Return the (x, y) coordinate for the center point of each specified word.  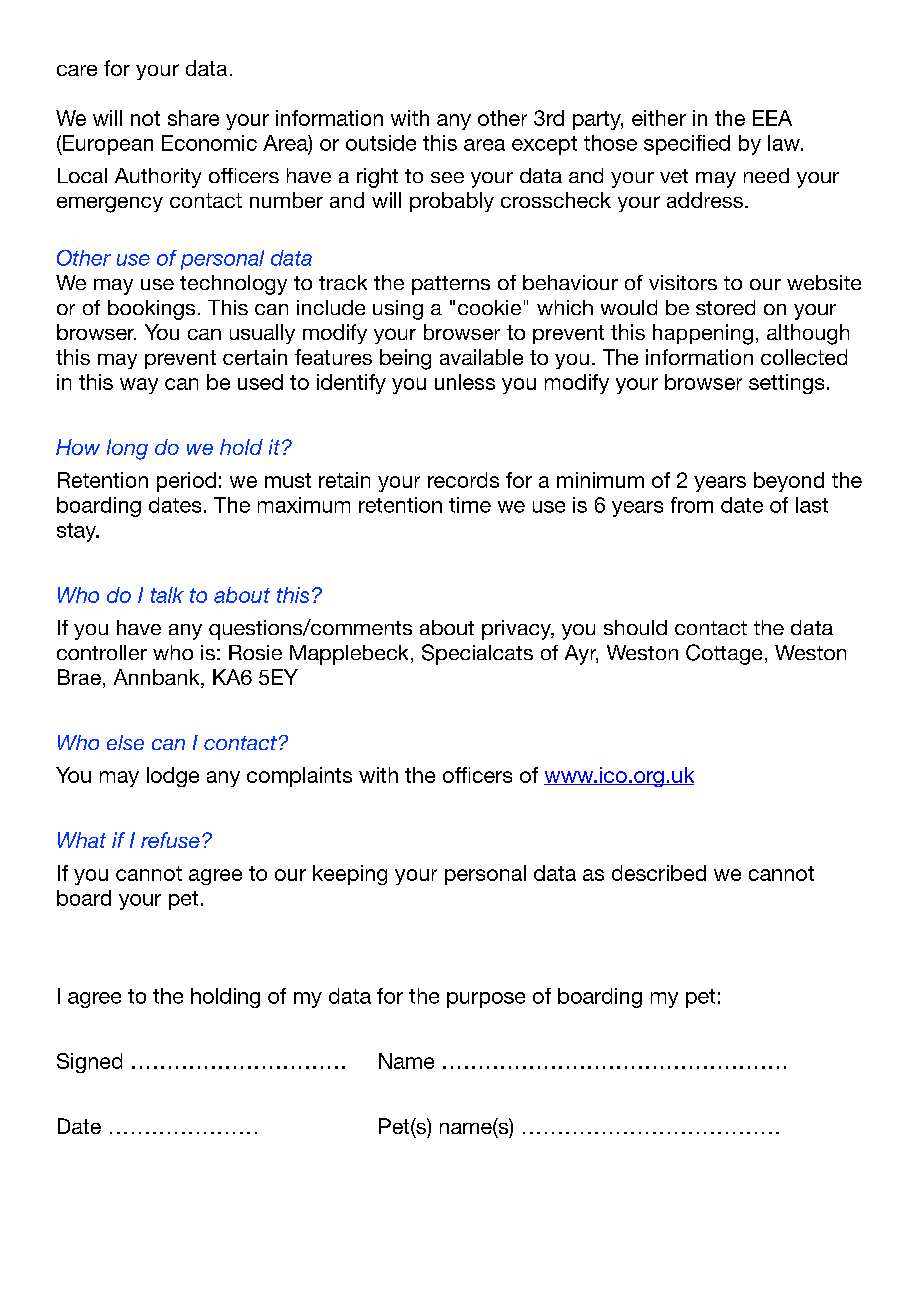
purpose (486, 1000)
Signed (89, 1063)
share (193, 118)
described (659, 873)
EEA (772, 118)
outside (381, 143)
